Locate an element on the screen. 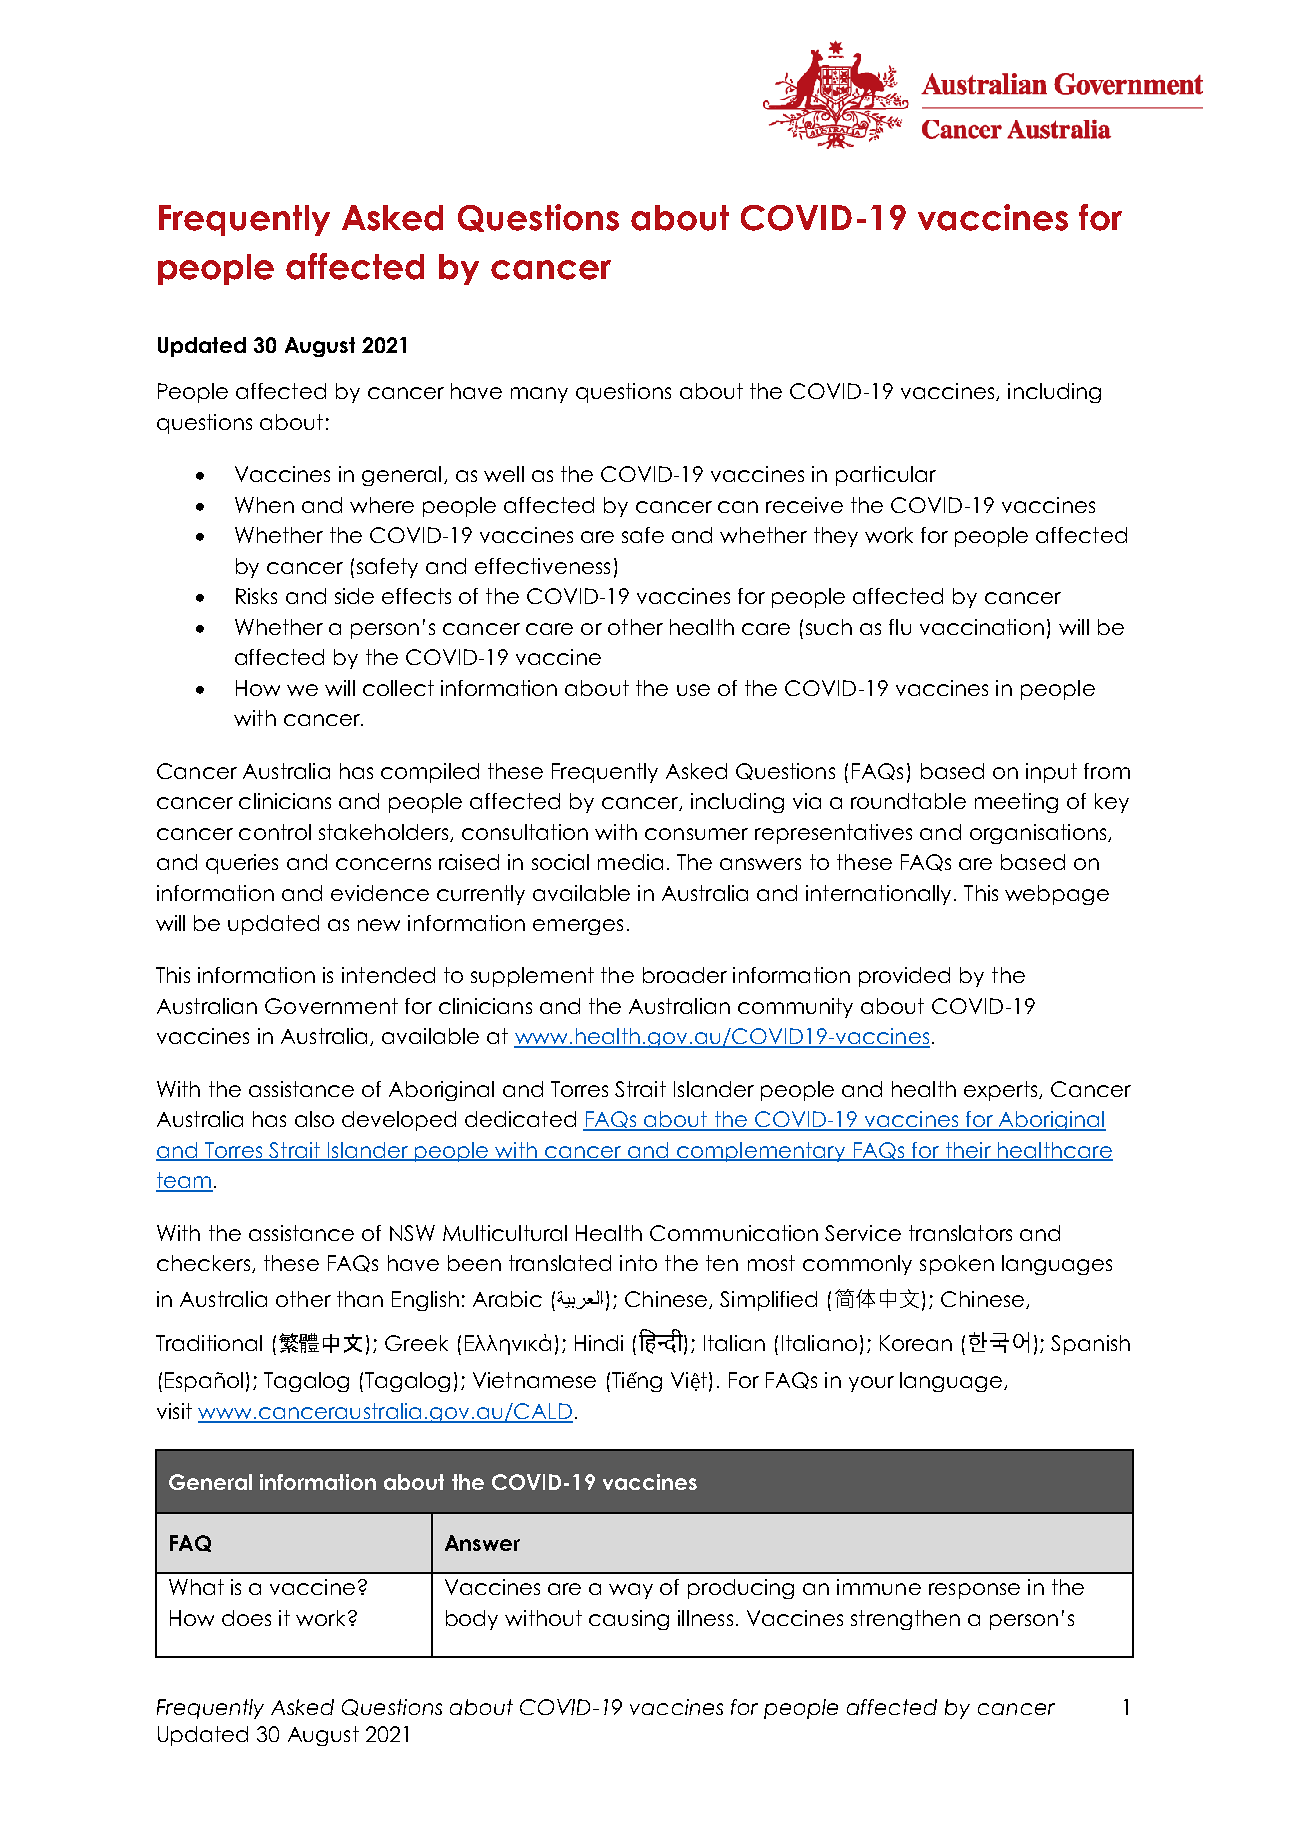  spoken is located at coordinates (957, 1265).
